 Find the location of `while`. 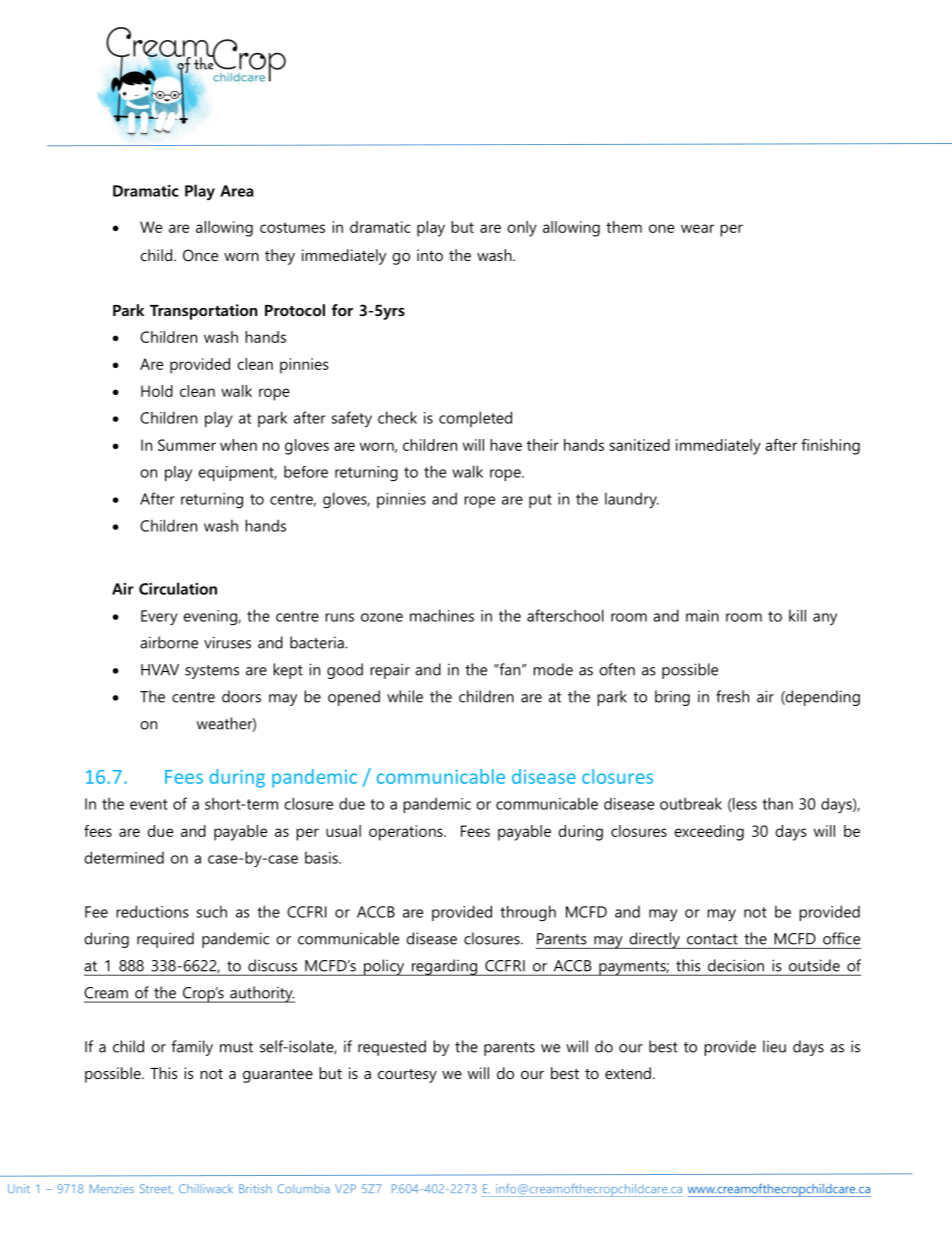

while is located at coordinates (405, 696).
